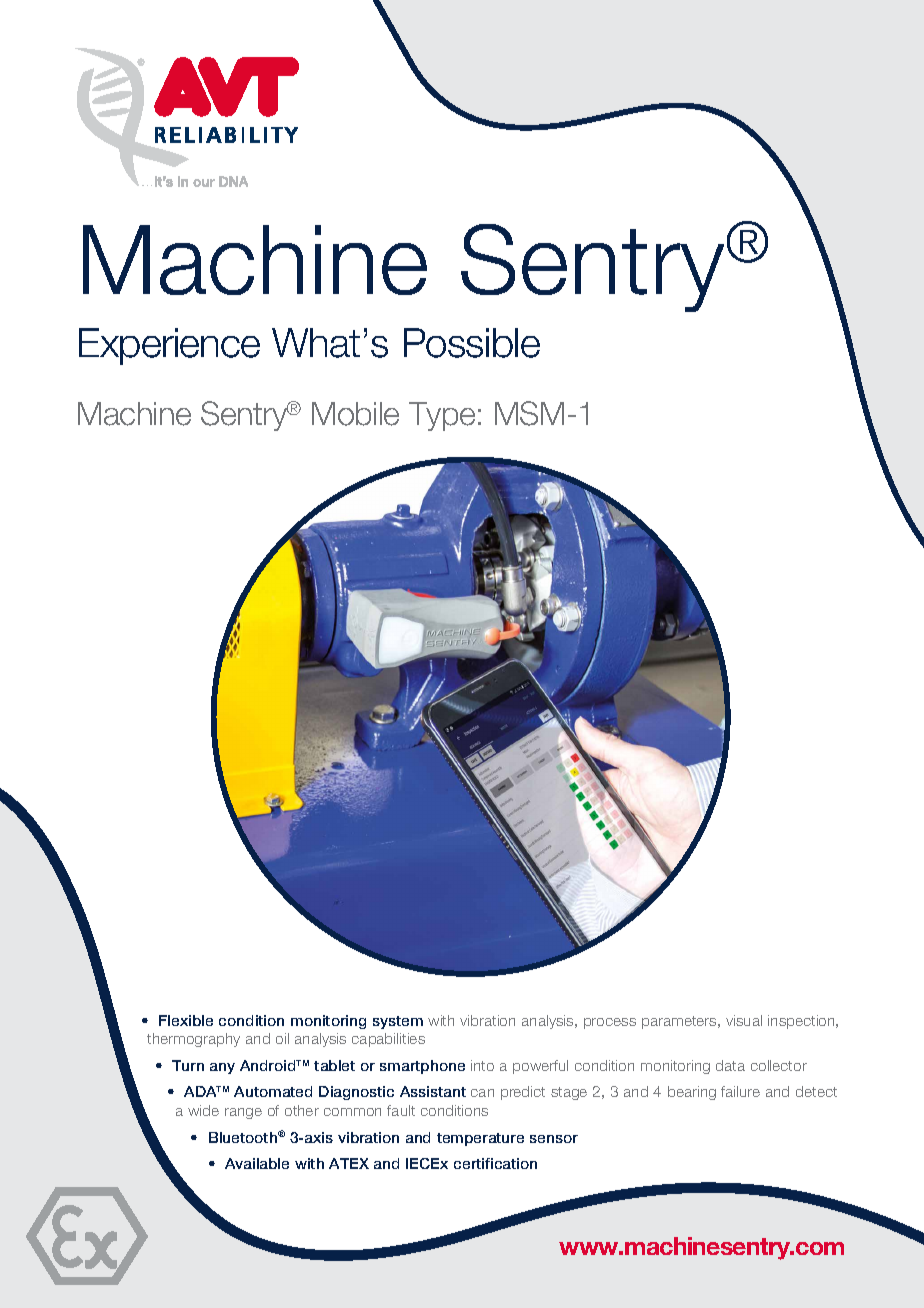  What do you see at coordinates (398, 1022) in the screenshot?
I see `system` at bounding box center [398, 1022].
